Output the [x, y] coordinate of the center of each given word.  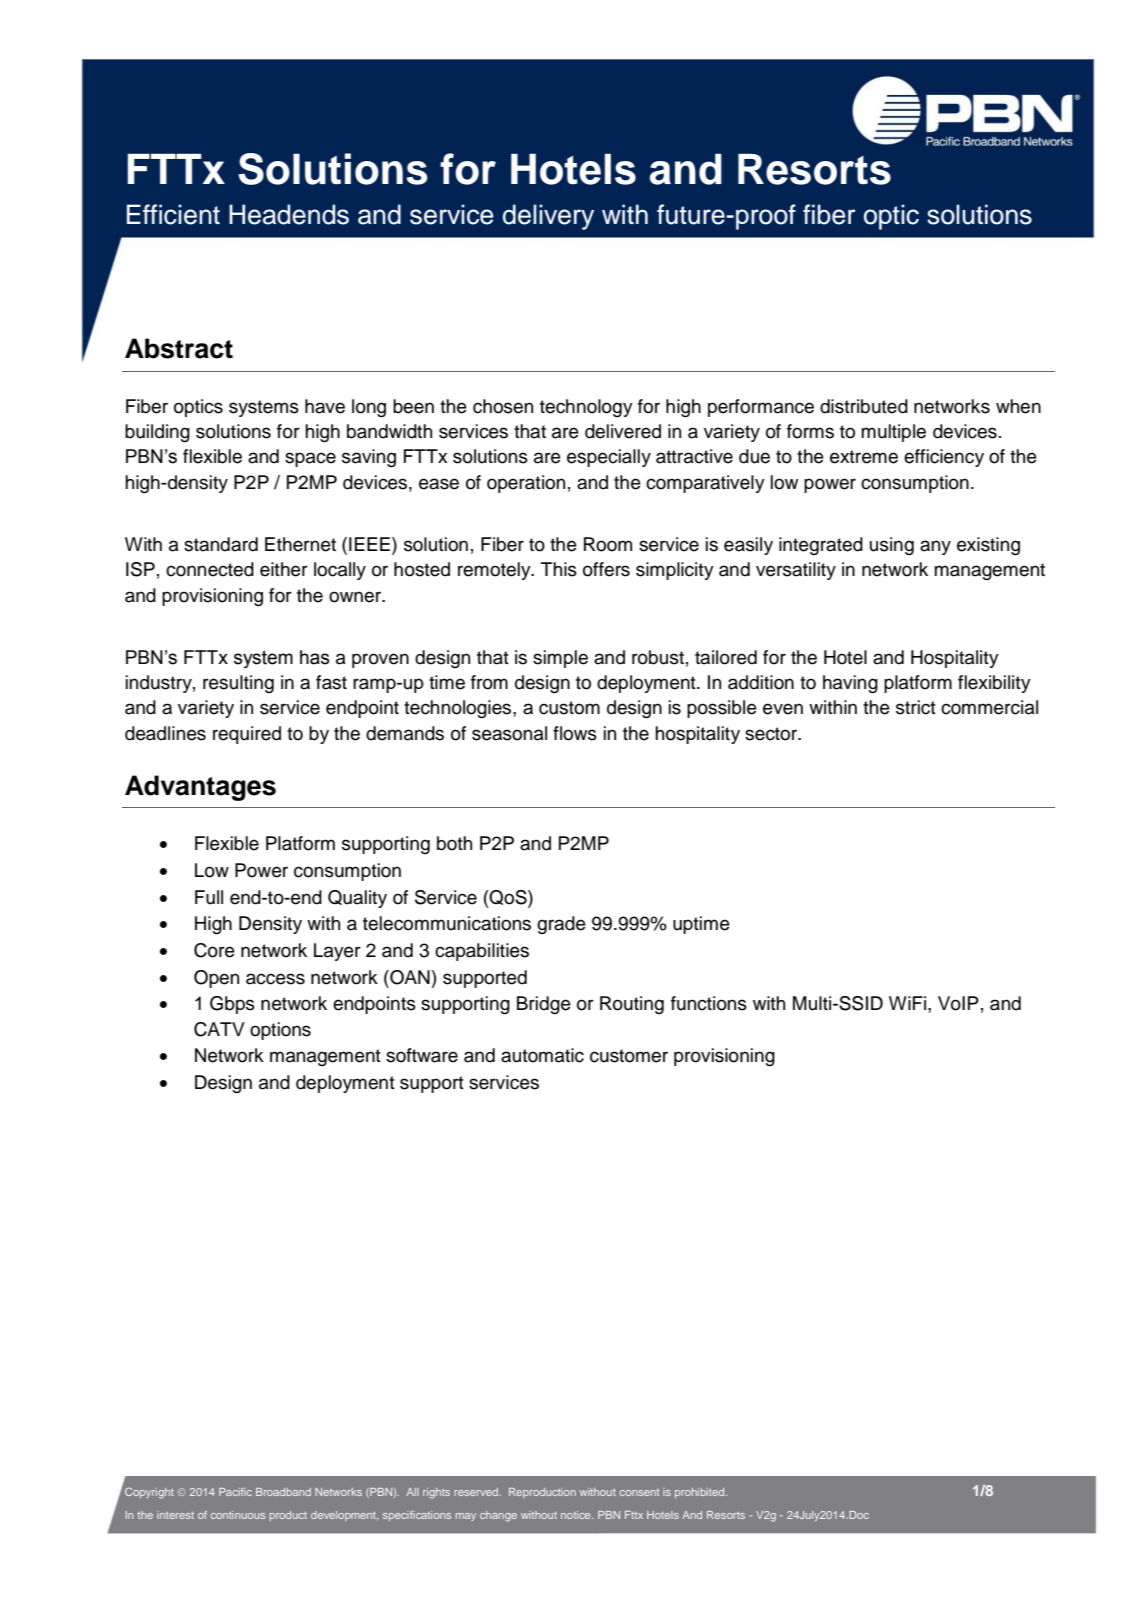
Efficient [173, 214]
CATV [219, 1029]
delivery [548, 217]
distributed [864, 406]
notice [577, 1515]
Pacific [235, 1492]
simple [560, 659]
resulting [238, 684]
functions [709, 1003]
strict [916, 707]
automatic [542, 1055]
